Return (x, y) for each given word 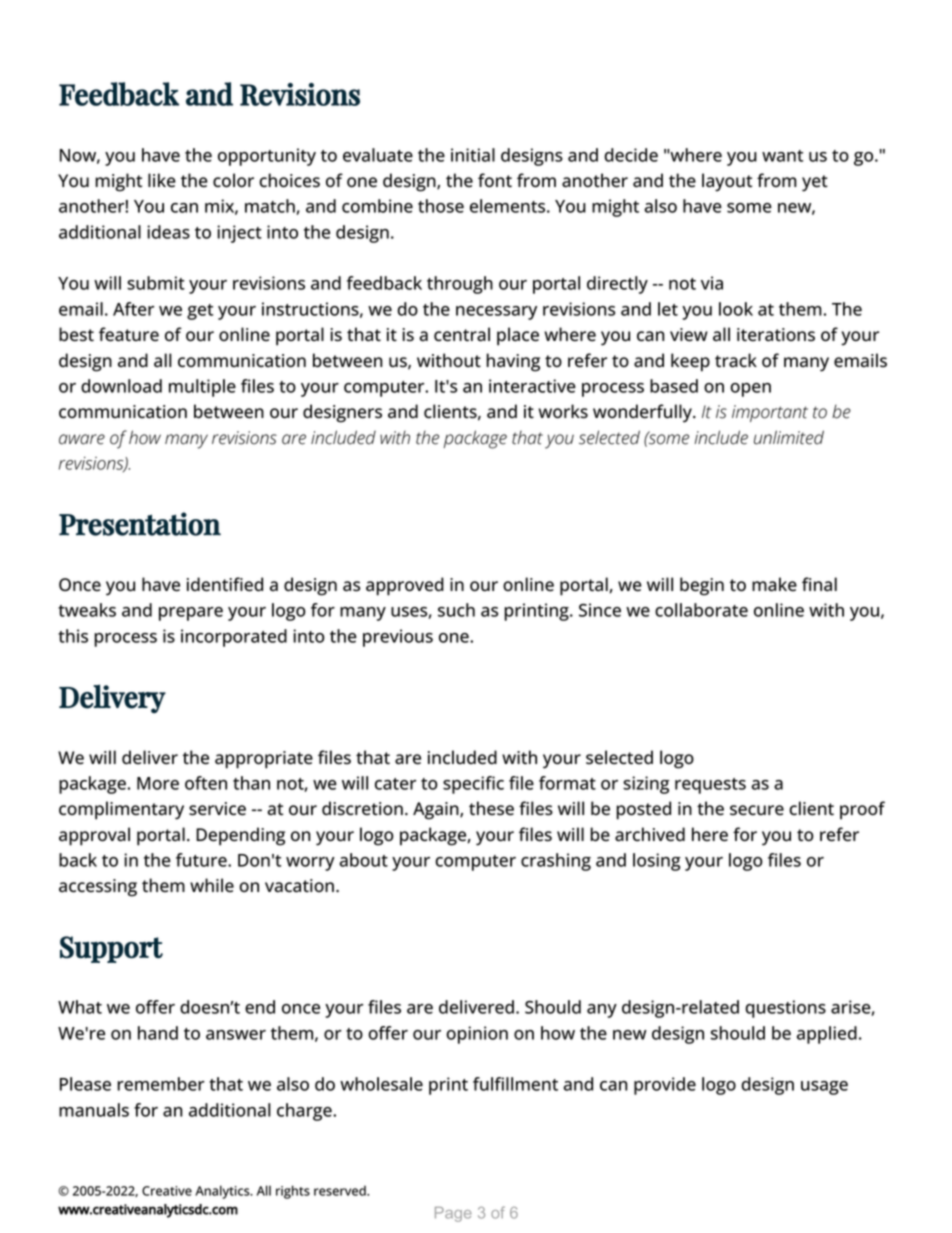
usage (824, 1088)
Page (453, 1214)
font (495, 180)
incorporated (234, 638)
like (162, 180)
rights (293, 1192)
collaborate (701, 610)
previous (398, 638)
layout (727, 182)
